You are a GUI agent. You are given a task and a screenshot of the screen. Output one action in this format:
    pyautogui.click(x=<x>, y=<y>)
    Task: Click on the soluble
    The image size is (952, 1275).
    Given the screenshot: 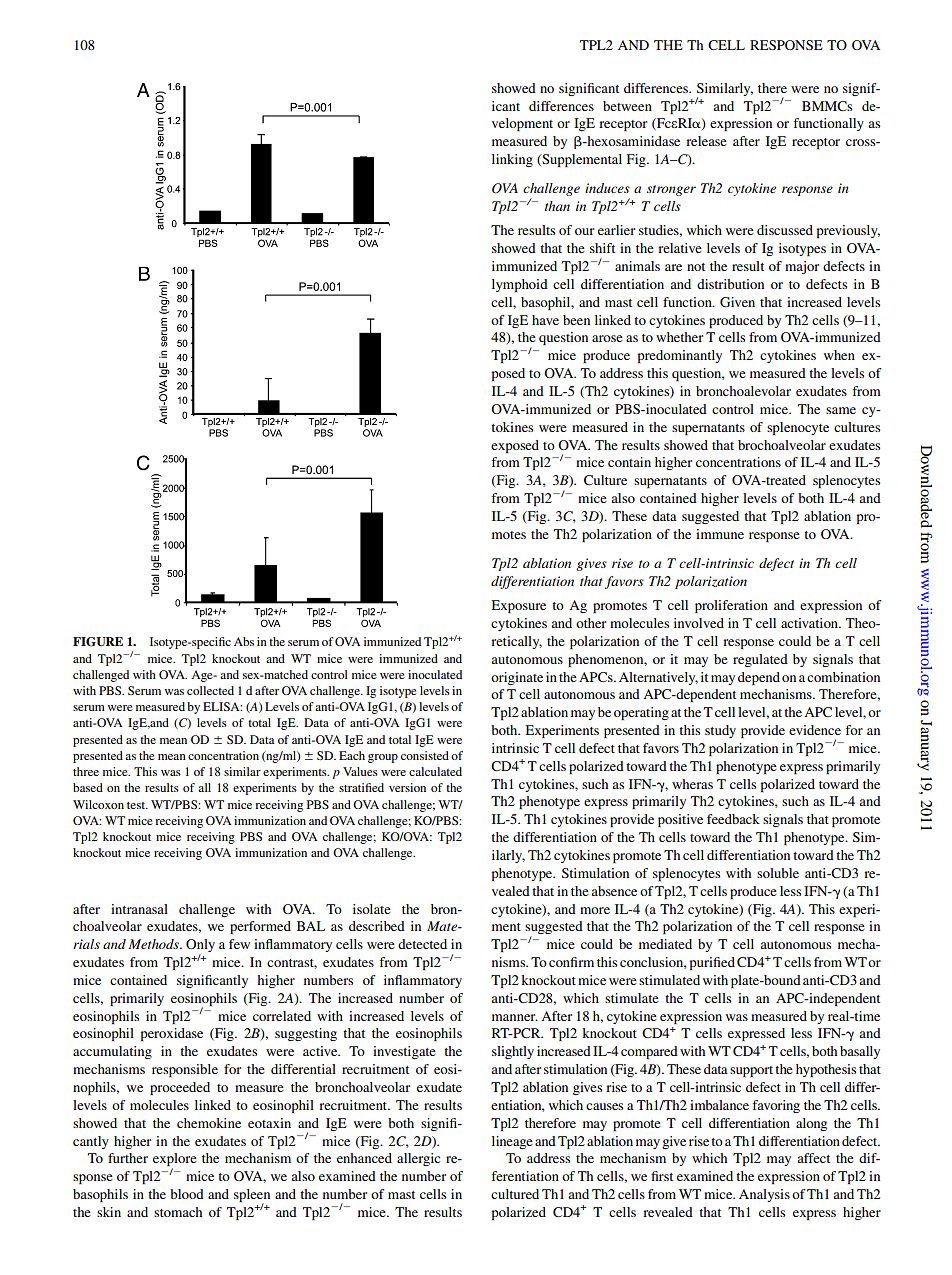 What is the action you would take?
    pyautogui.click(x=778, y=873)
